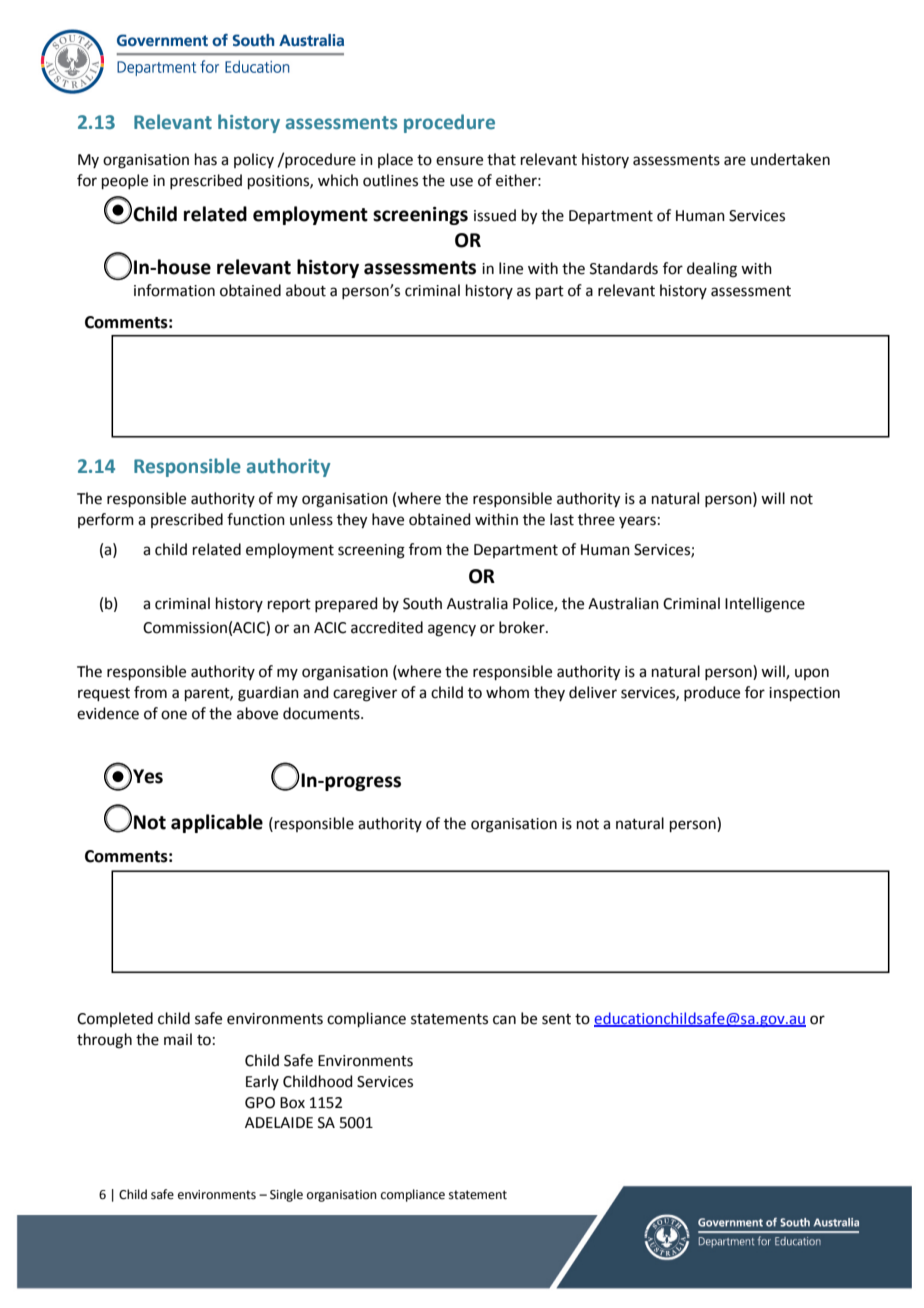 This page has height=1308, width=924. Describe the element at coordinates (790, 159) in the page. I see `undertaken` at that location.
